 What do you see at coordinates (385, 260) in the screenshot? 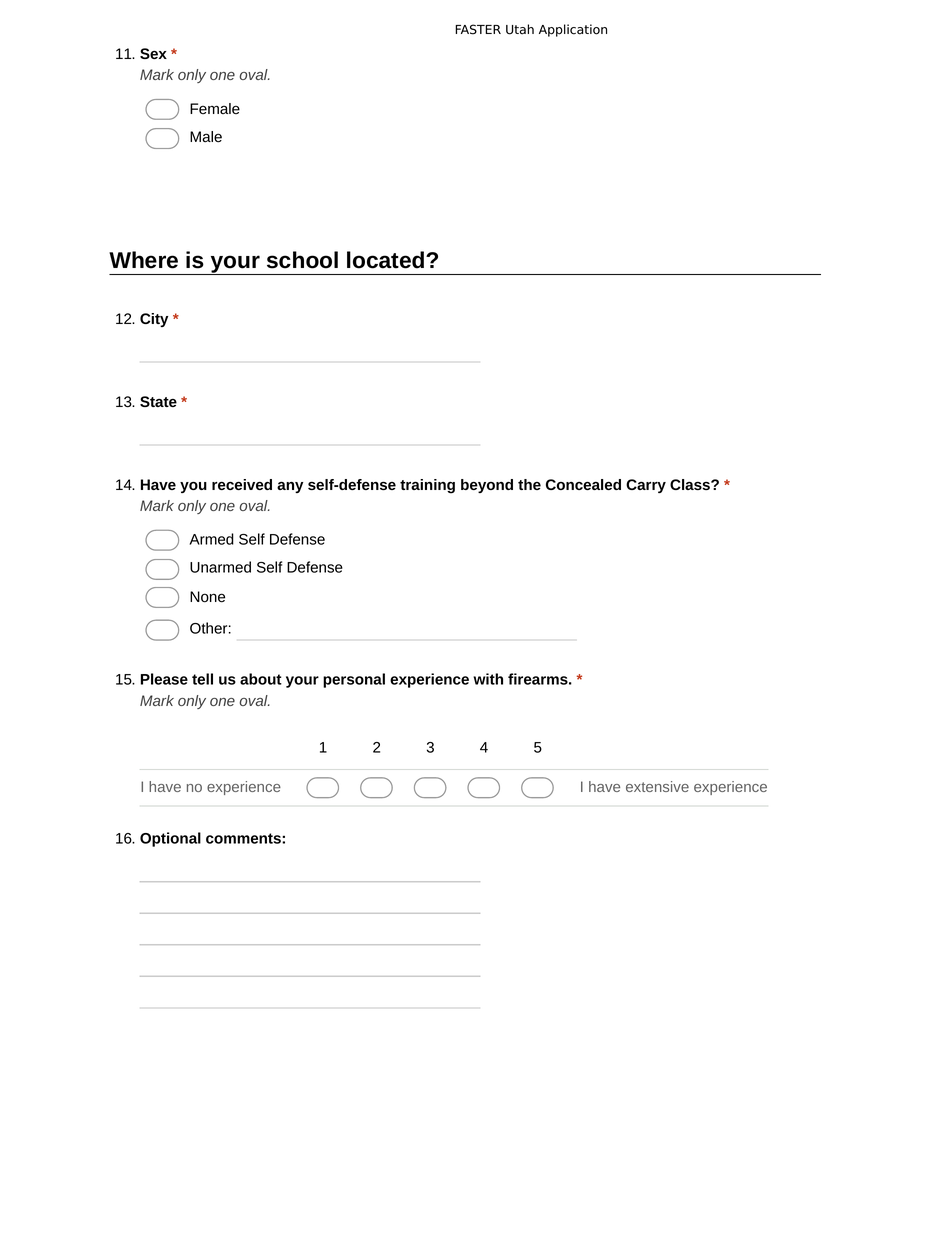
I see `located` at bounding box center [385, 260].
